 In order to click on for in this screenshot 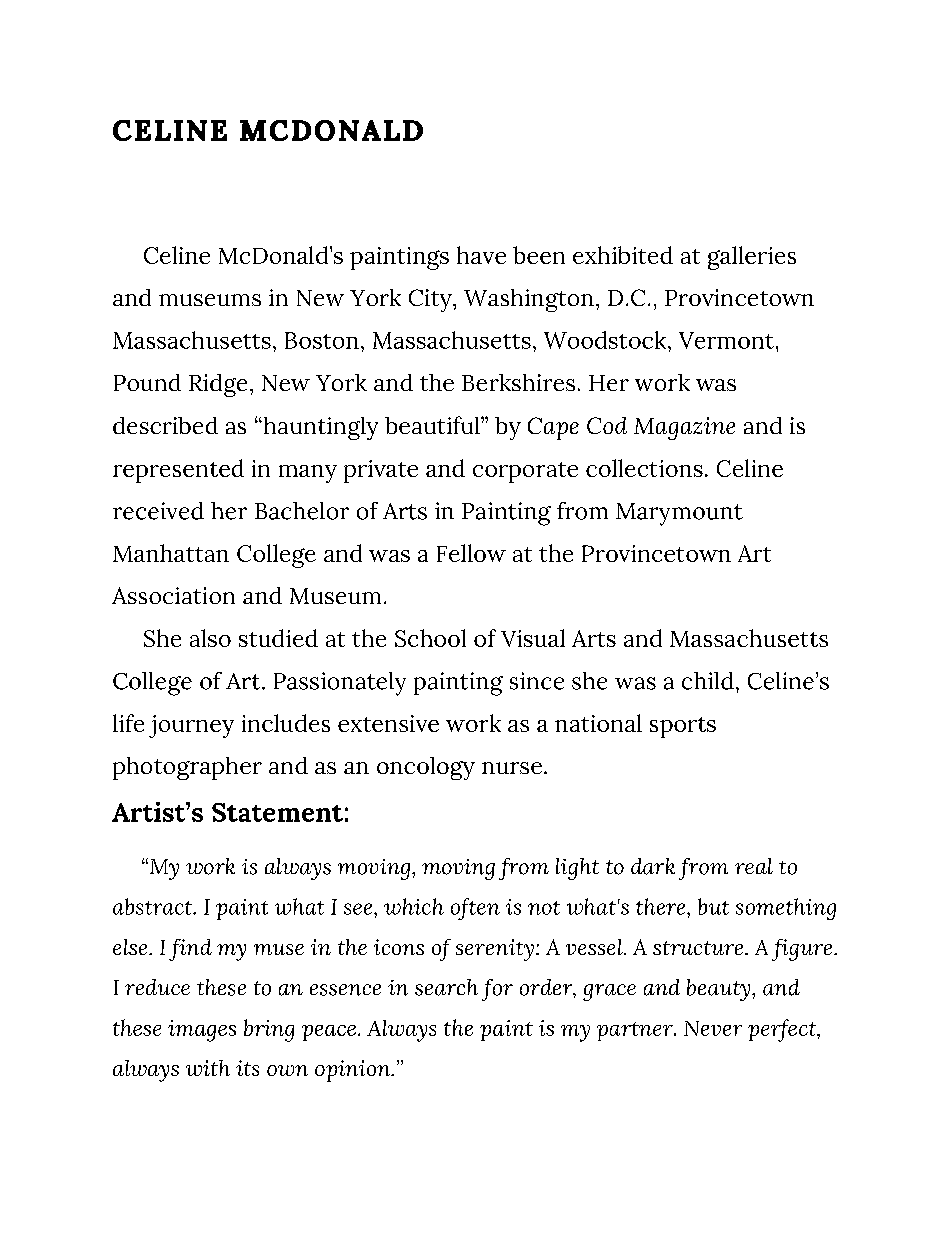, I will do `click(497, 990)`.
